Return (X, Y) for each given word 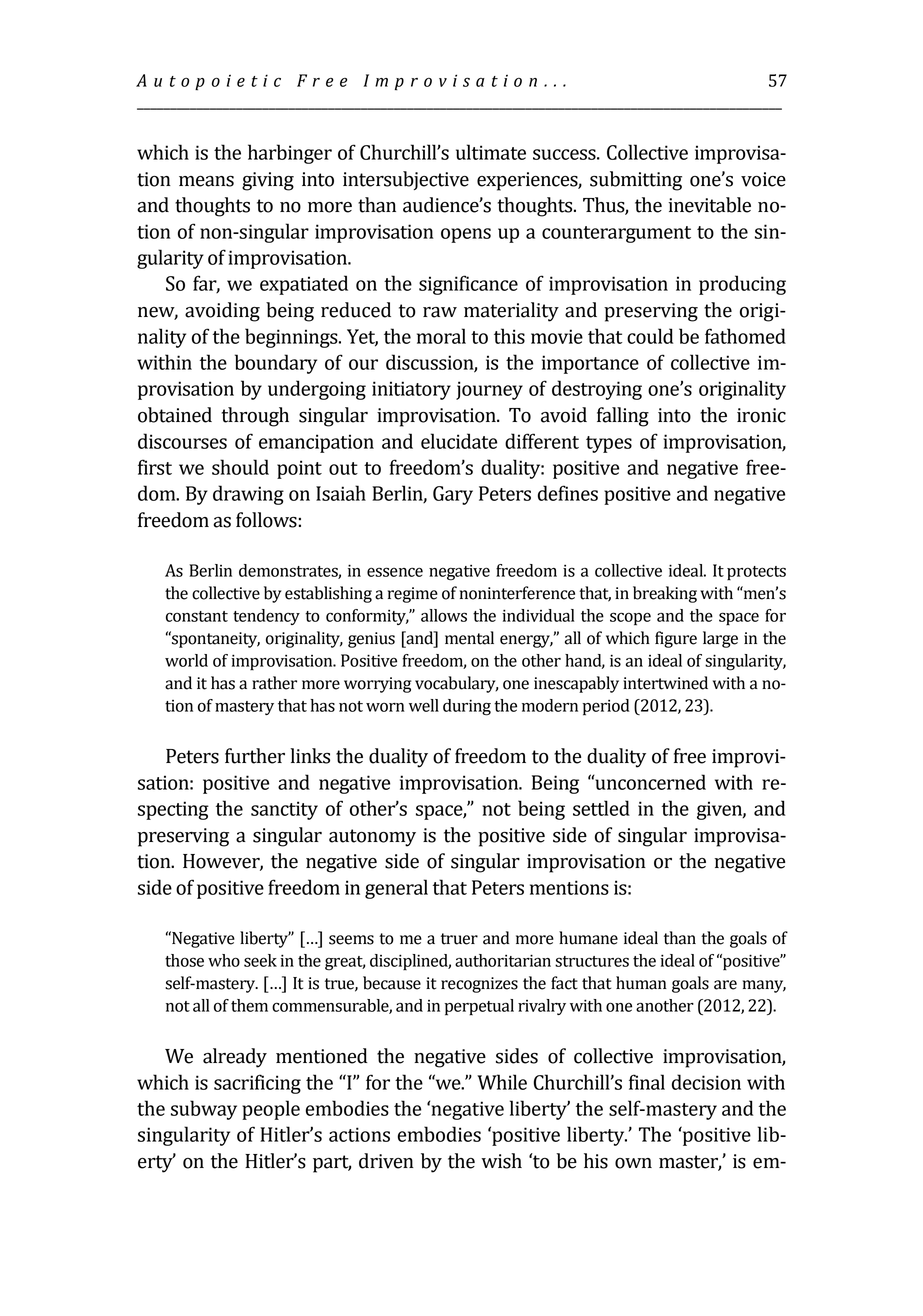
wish (501, 1161)
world (186, 660)
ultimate (491, 152)
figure (676, 639)
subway (204, 1110)
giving (268, 181)
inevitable (709, 205)
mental (469, 638)
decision (706, 1082)
